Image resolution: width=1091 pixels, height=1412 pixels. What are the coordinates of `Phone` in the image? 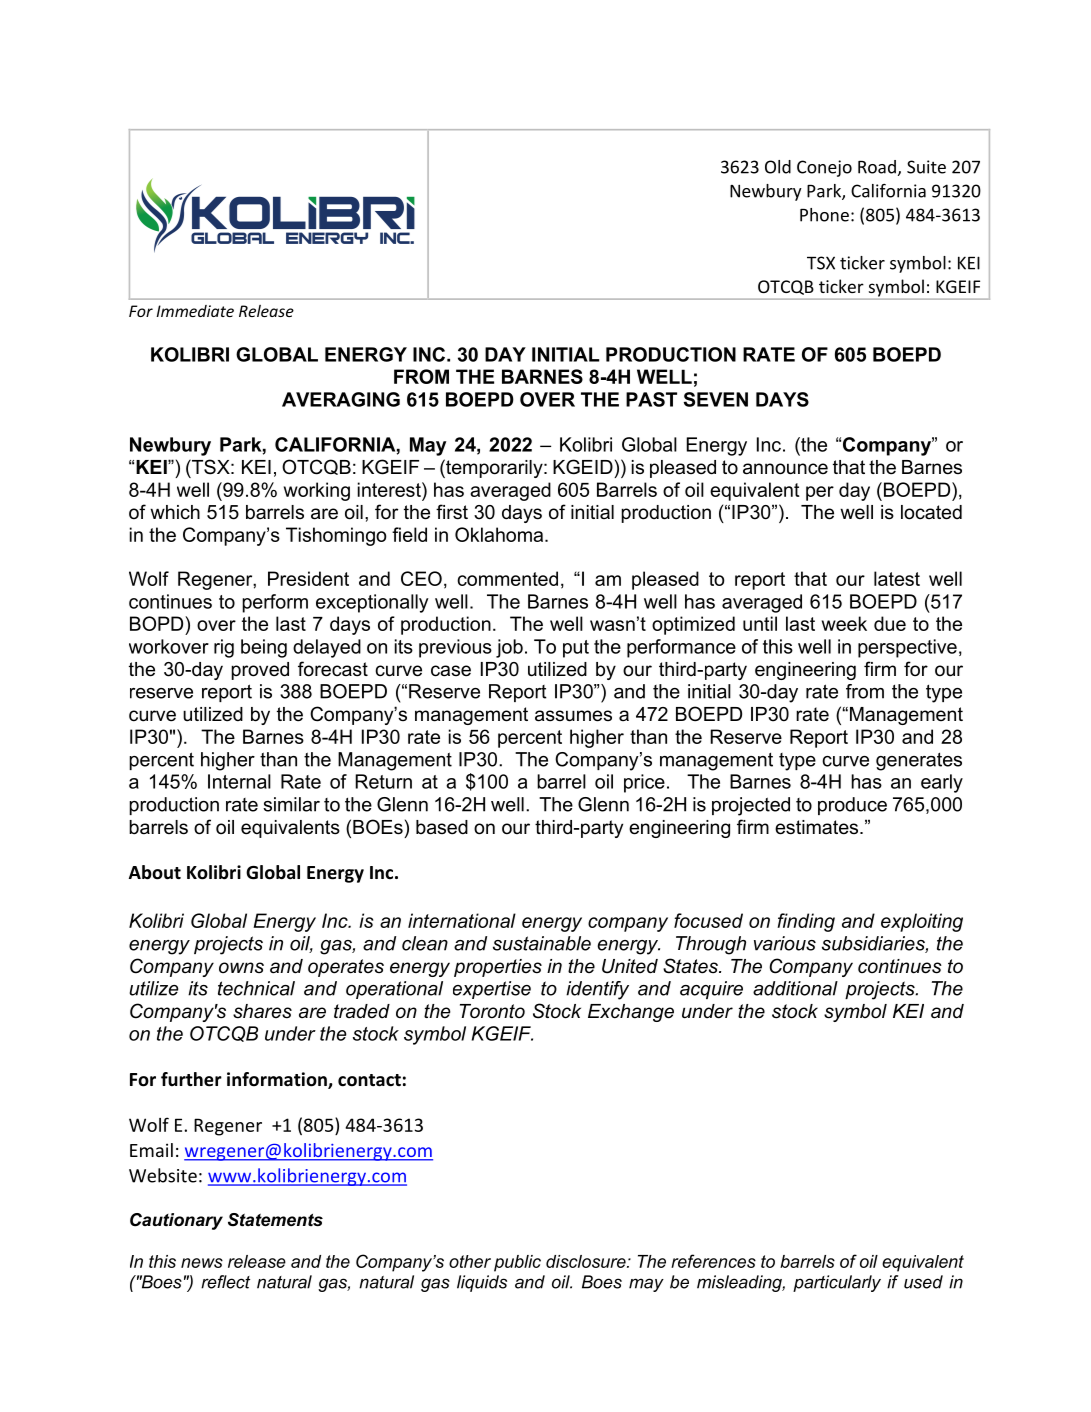 It's located at (824, 215).
